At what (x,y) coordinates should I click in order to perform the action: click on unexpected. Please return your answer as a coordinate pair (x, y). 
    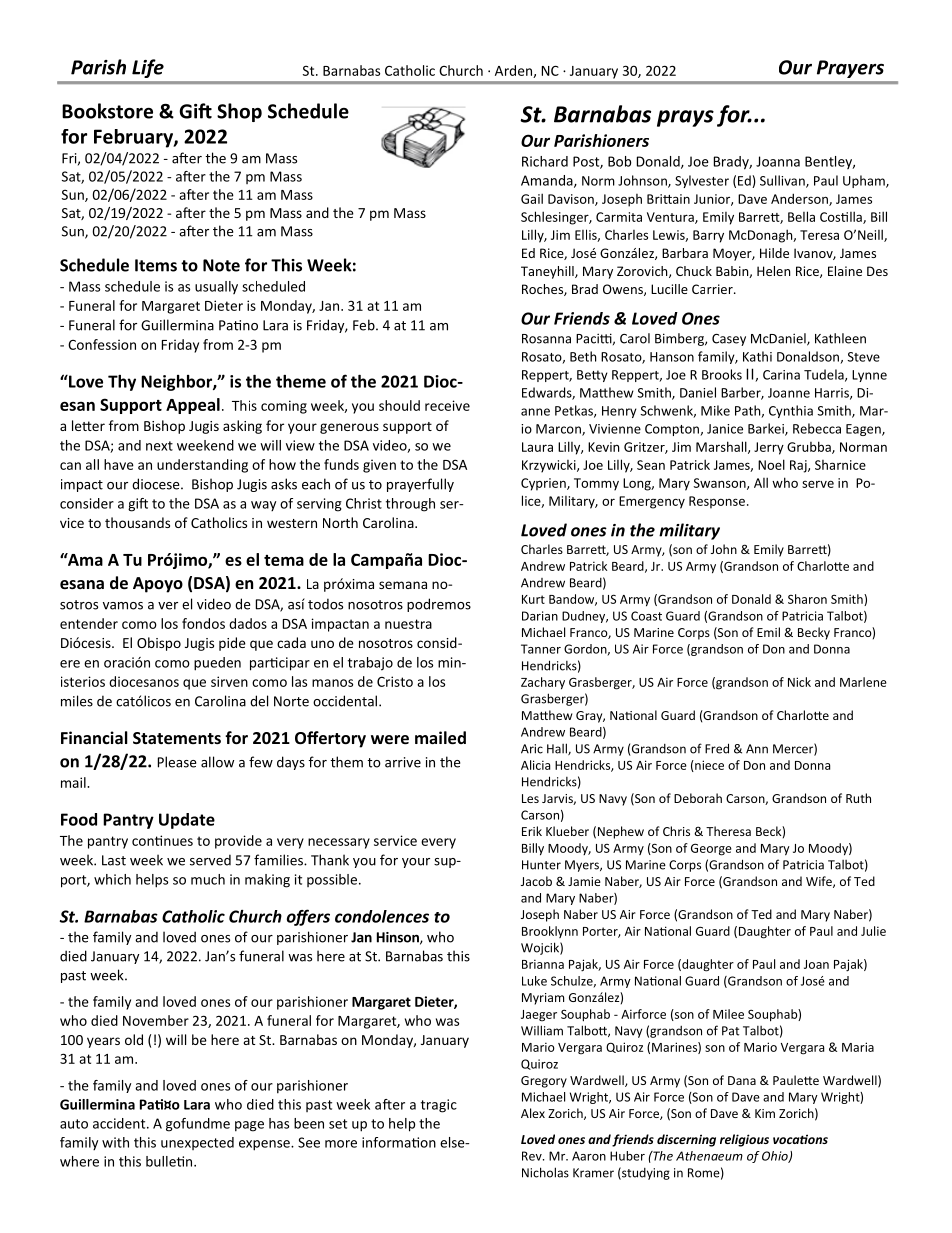
    Looking at the image, I should click on (197, 1143).
